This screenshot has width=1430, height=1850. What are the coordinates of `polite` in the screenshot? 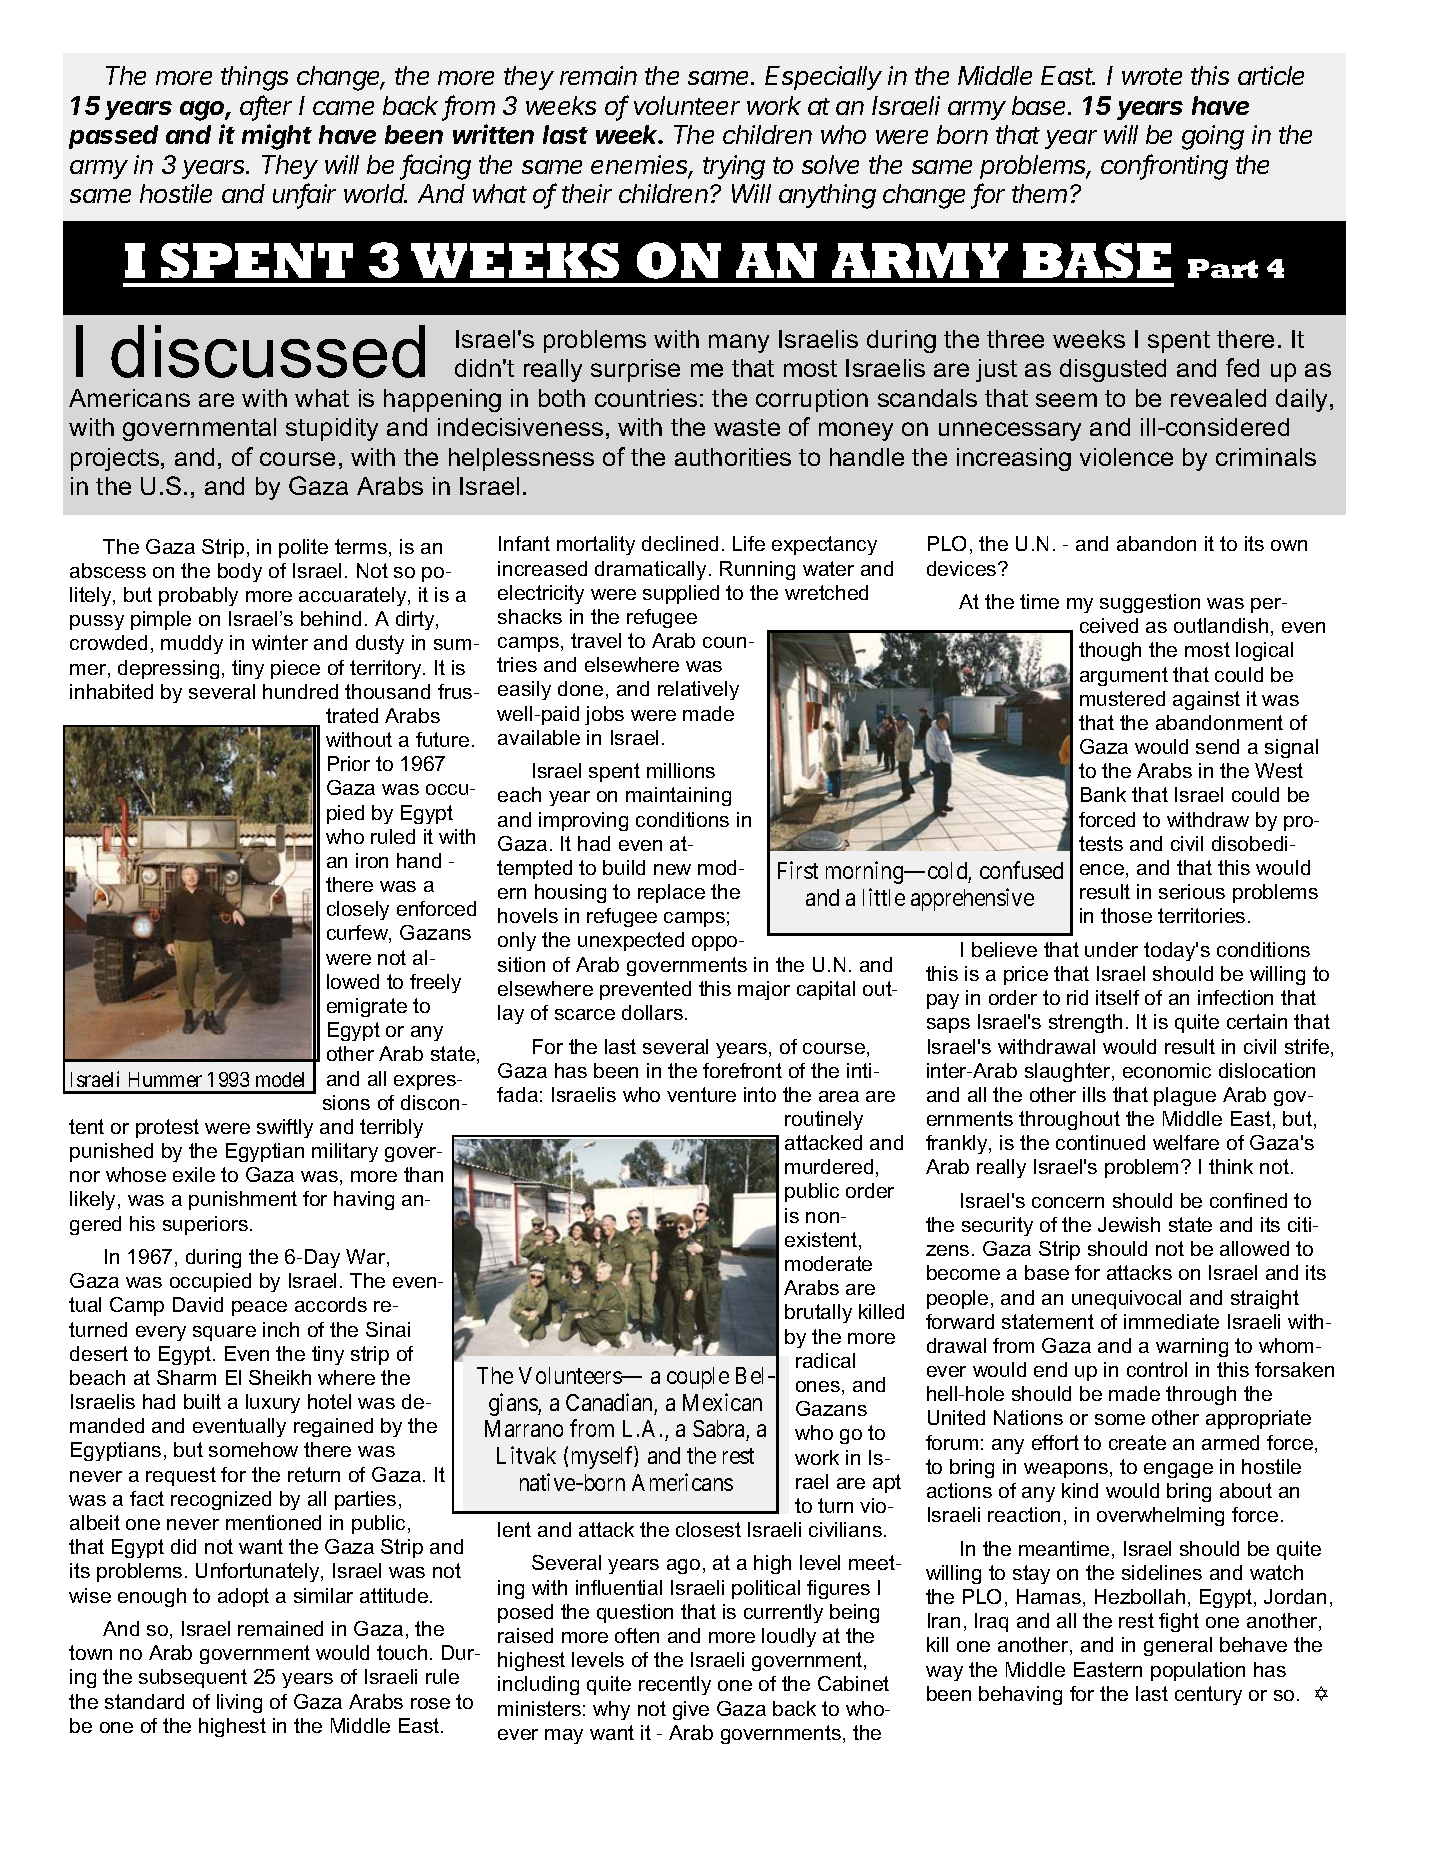 It's located at (303, 548).
